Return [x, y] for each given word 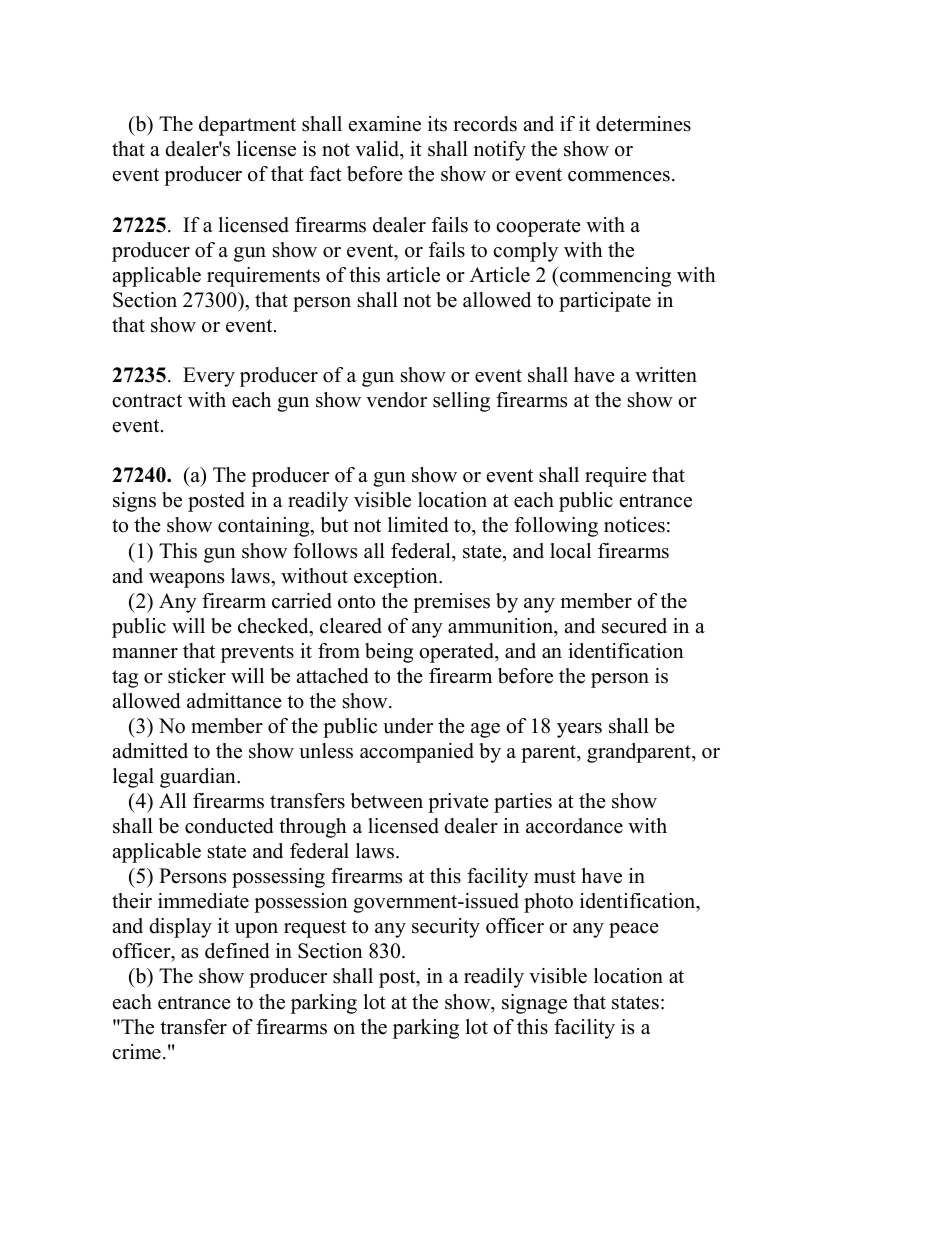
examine [385, 124]
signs [134, 502]
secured [634, 626]
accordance [574, 826]
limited [418, 525]
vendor [396, 400]
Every [209, 377]
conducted [229, 826]
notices [634, 525]
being [389, 653]
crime [136, 1052]
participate [605, 302]
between [387, 801]
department [247, 126]
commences [619, 176]
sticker [197, 676]
